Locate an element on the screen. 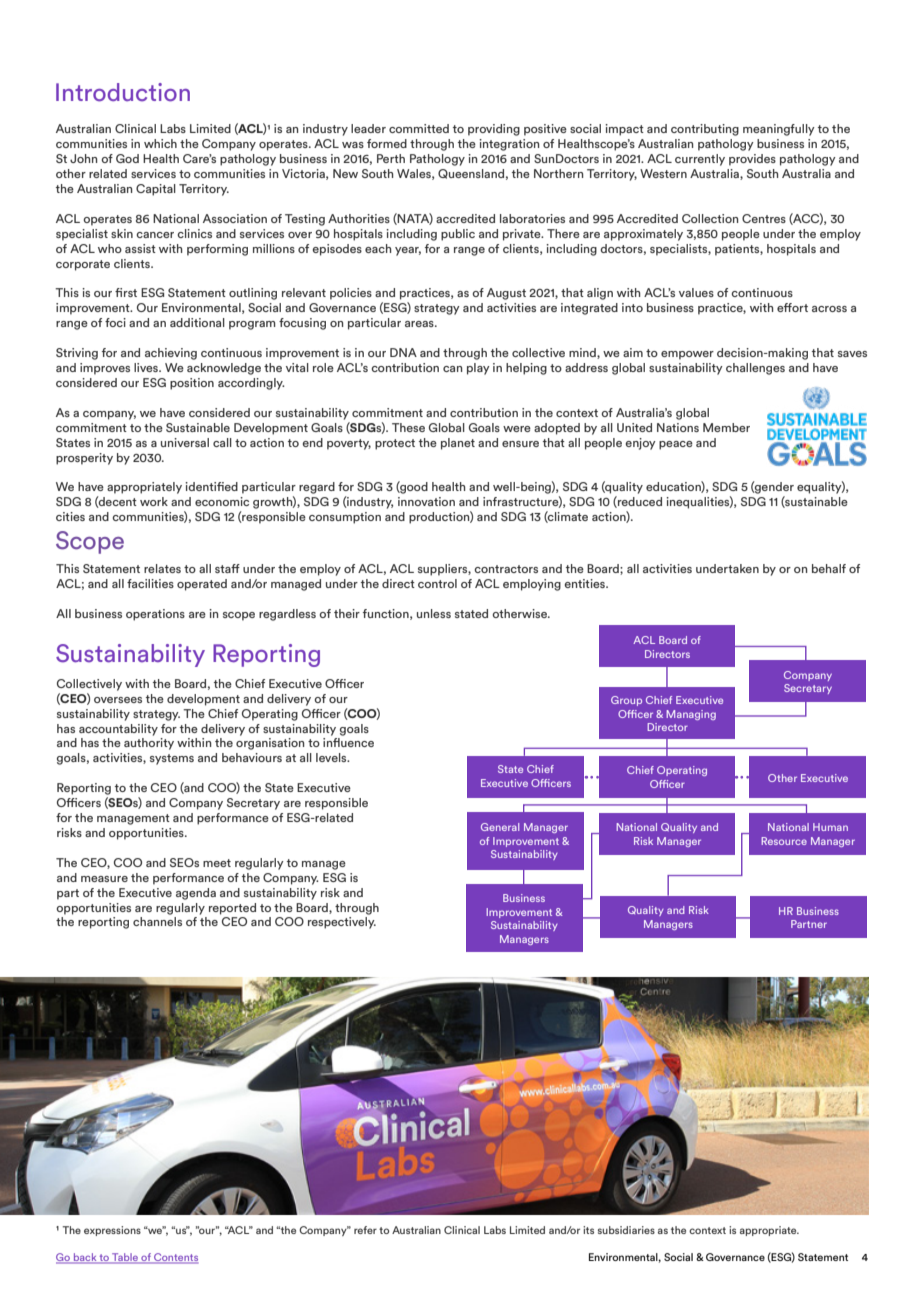  subsidiaries is located at coordinates (626, 1230).
